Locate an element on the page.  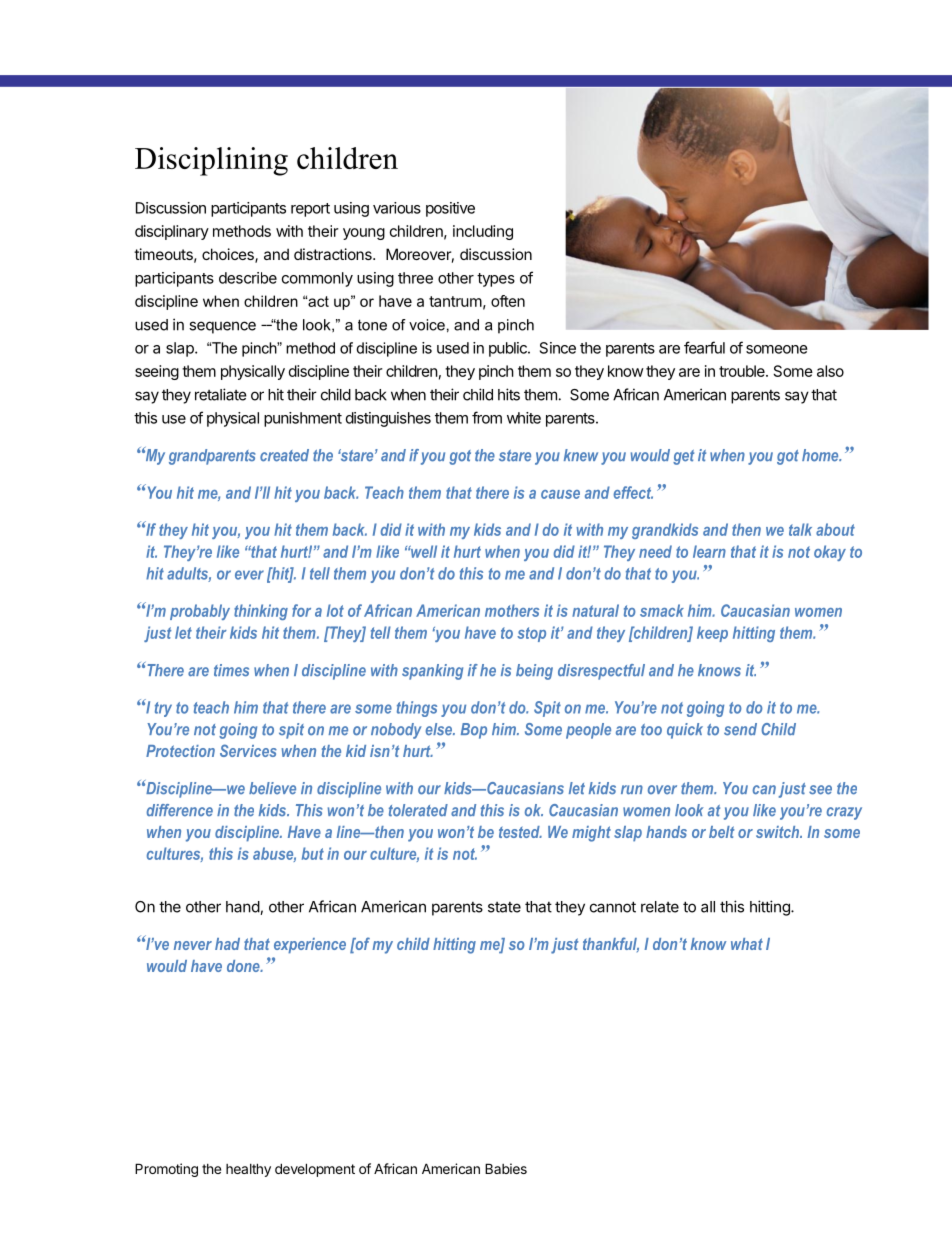
Services is located at coordinates (248, 750).
